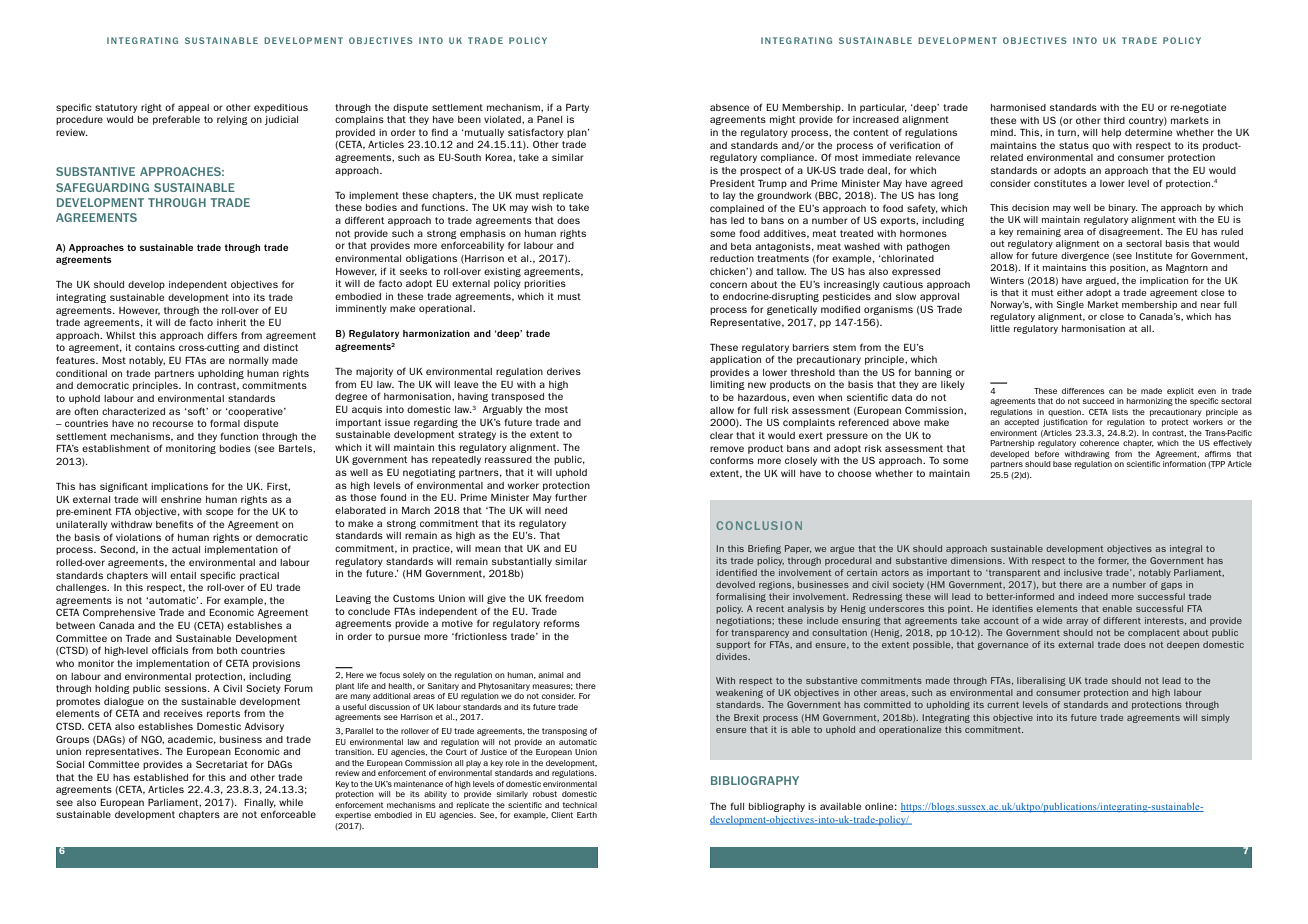  What do you see at coordinates (1083, 391) in the document?
I see `differences` at bounding box center [1083, 391].
